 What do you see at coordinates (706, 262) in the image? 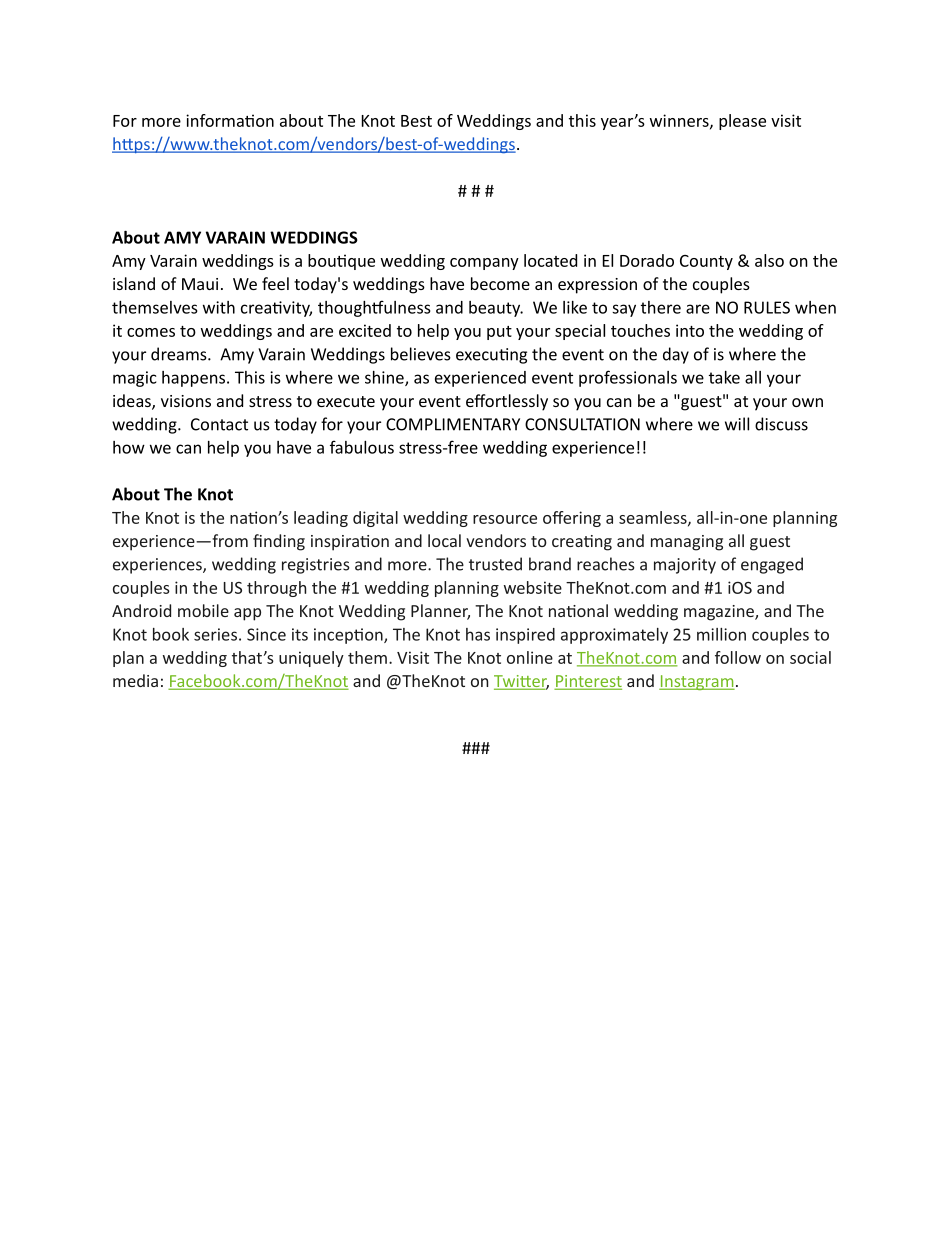
I see `County` at bounding box center [706, 262].
